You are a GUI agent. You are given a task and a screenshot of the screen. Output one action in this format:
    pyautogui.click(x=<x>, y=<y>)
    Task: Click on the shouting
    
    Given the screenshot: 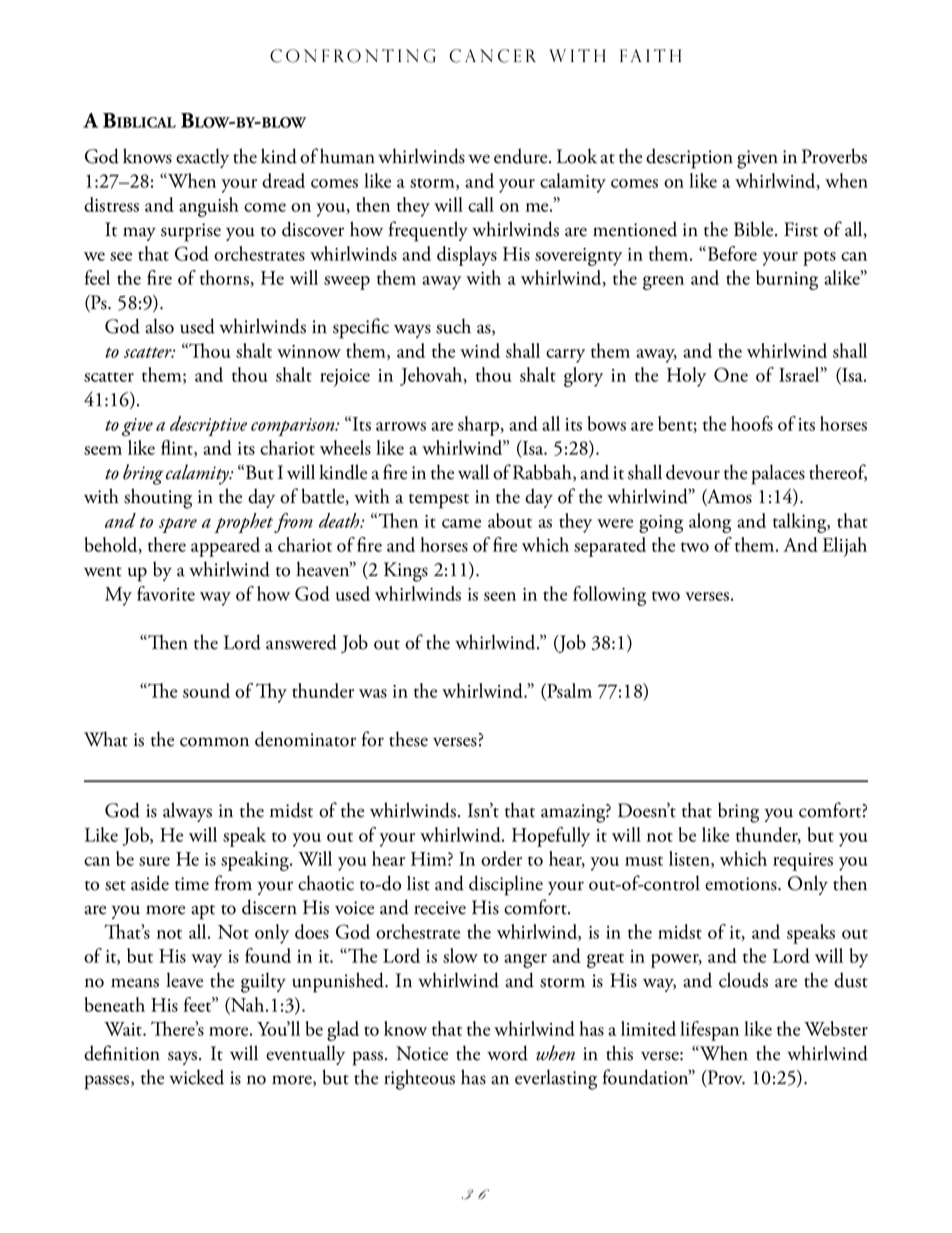 What is the action you would take?
    pyautogui.click(x=158, y=498)
